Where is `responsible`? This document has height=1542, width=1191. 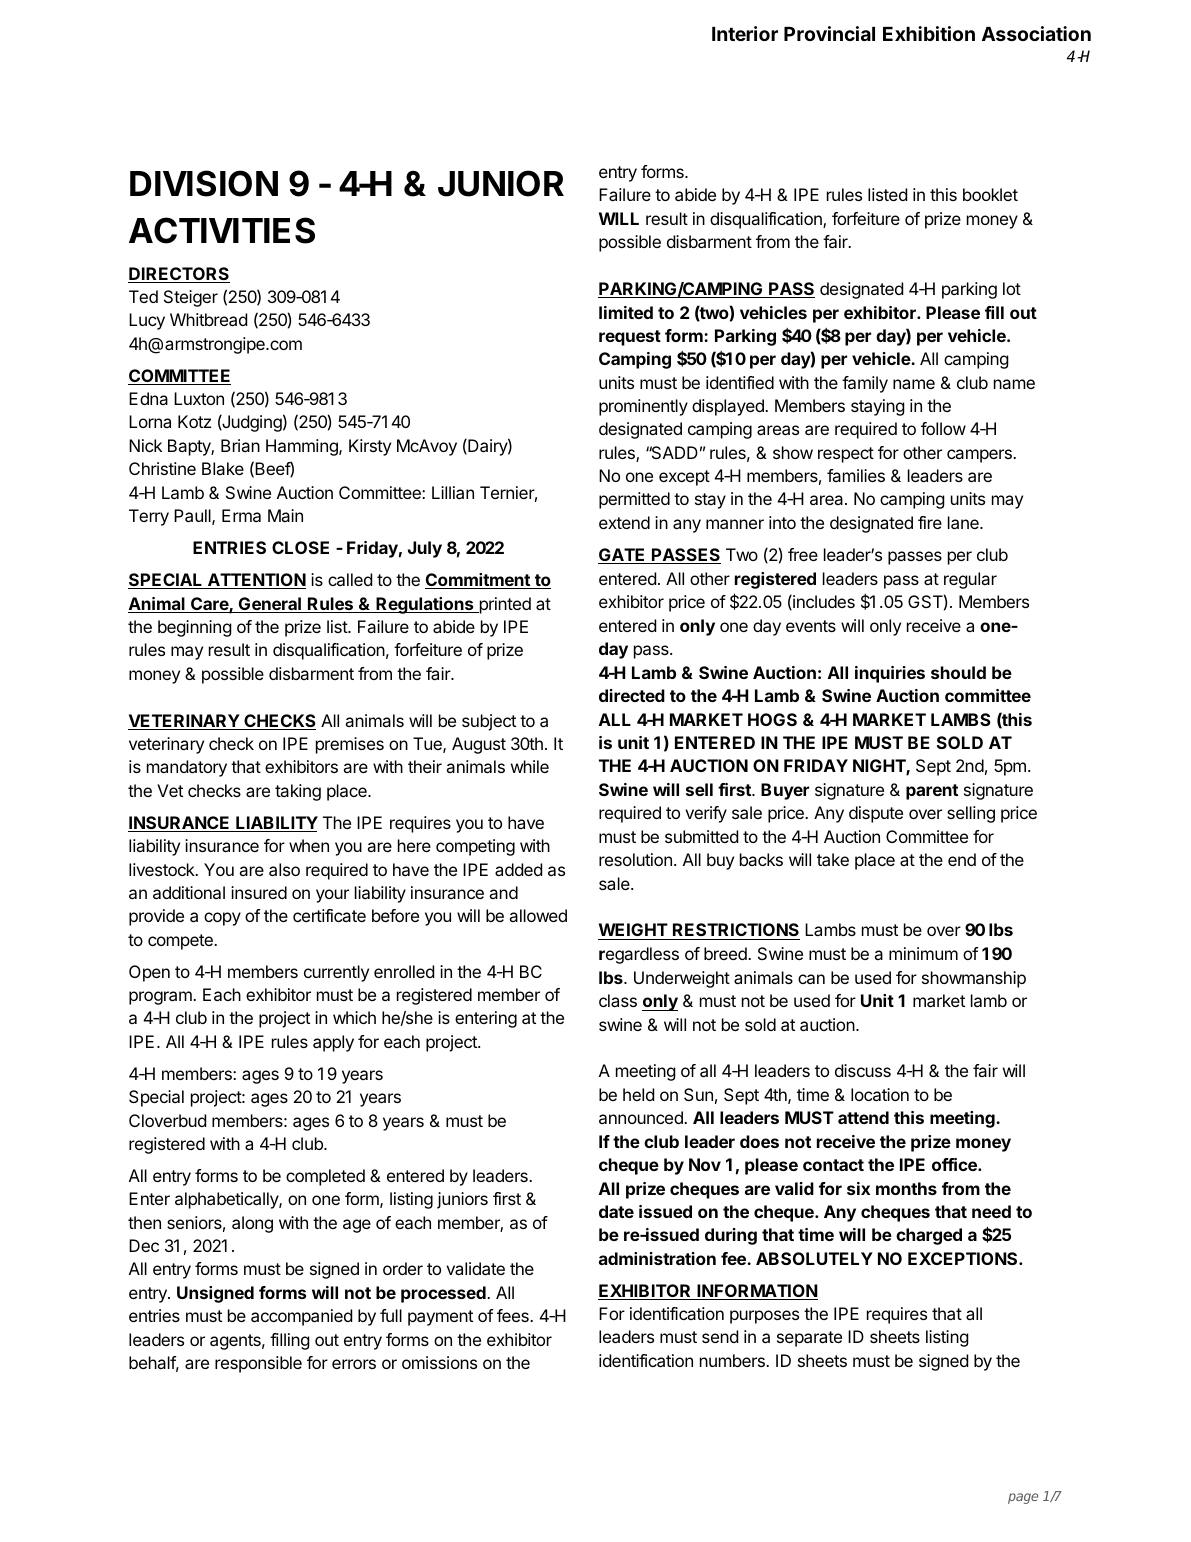
responsible is located at coordinates (258, 1364).
